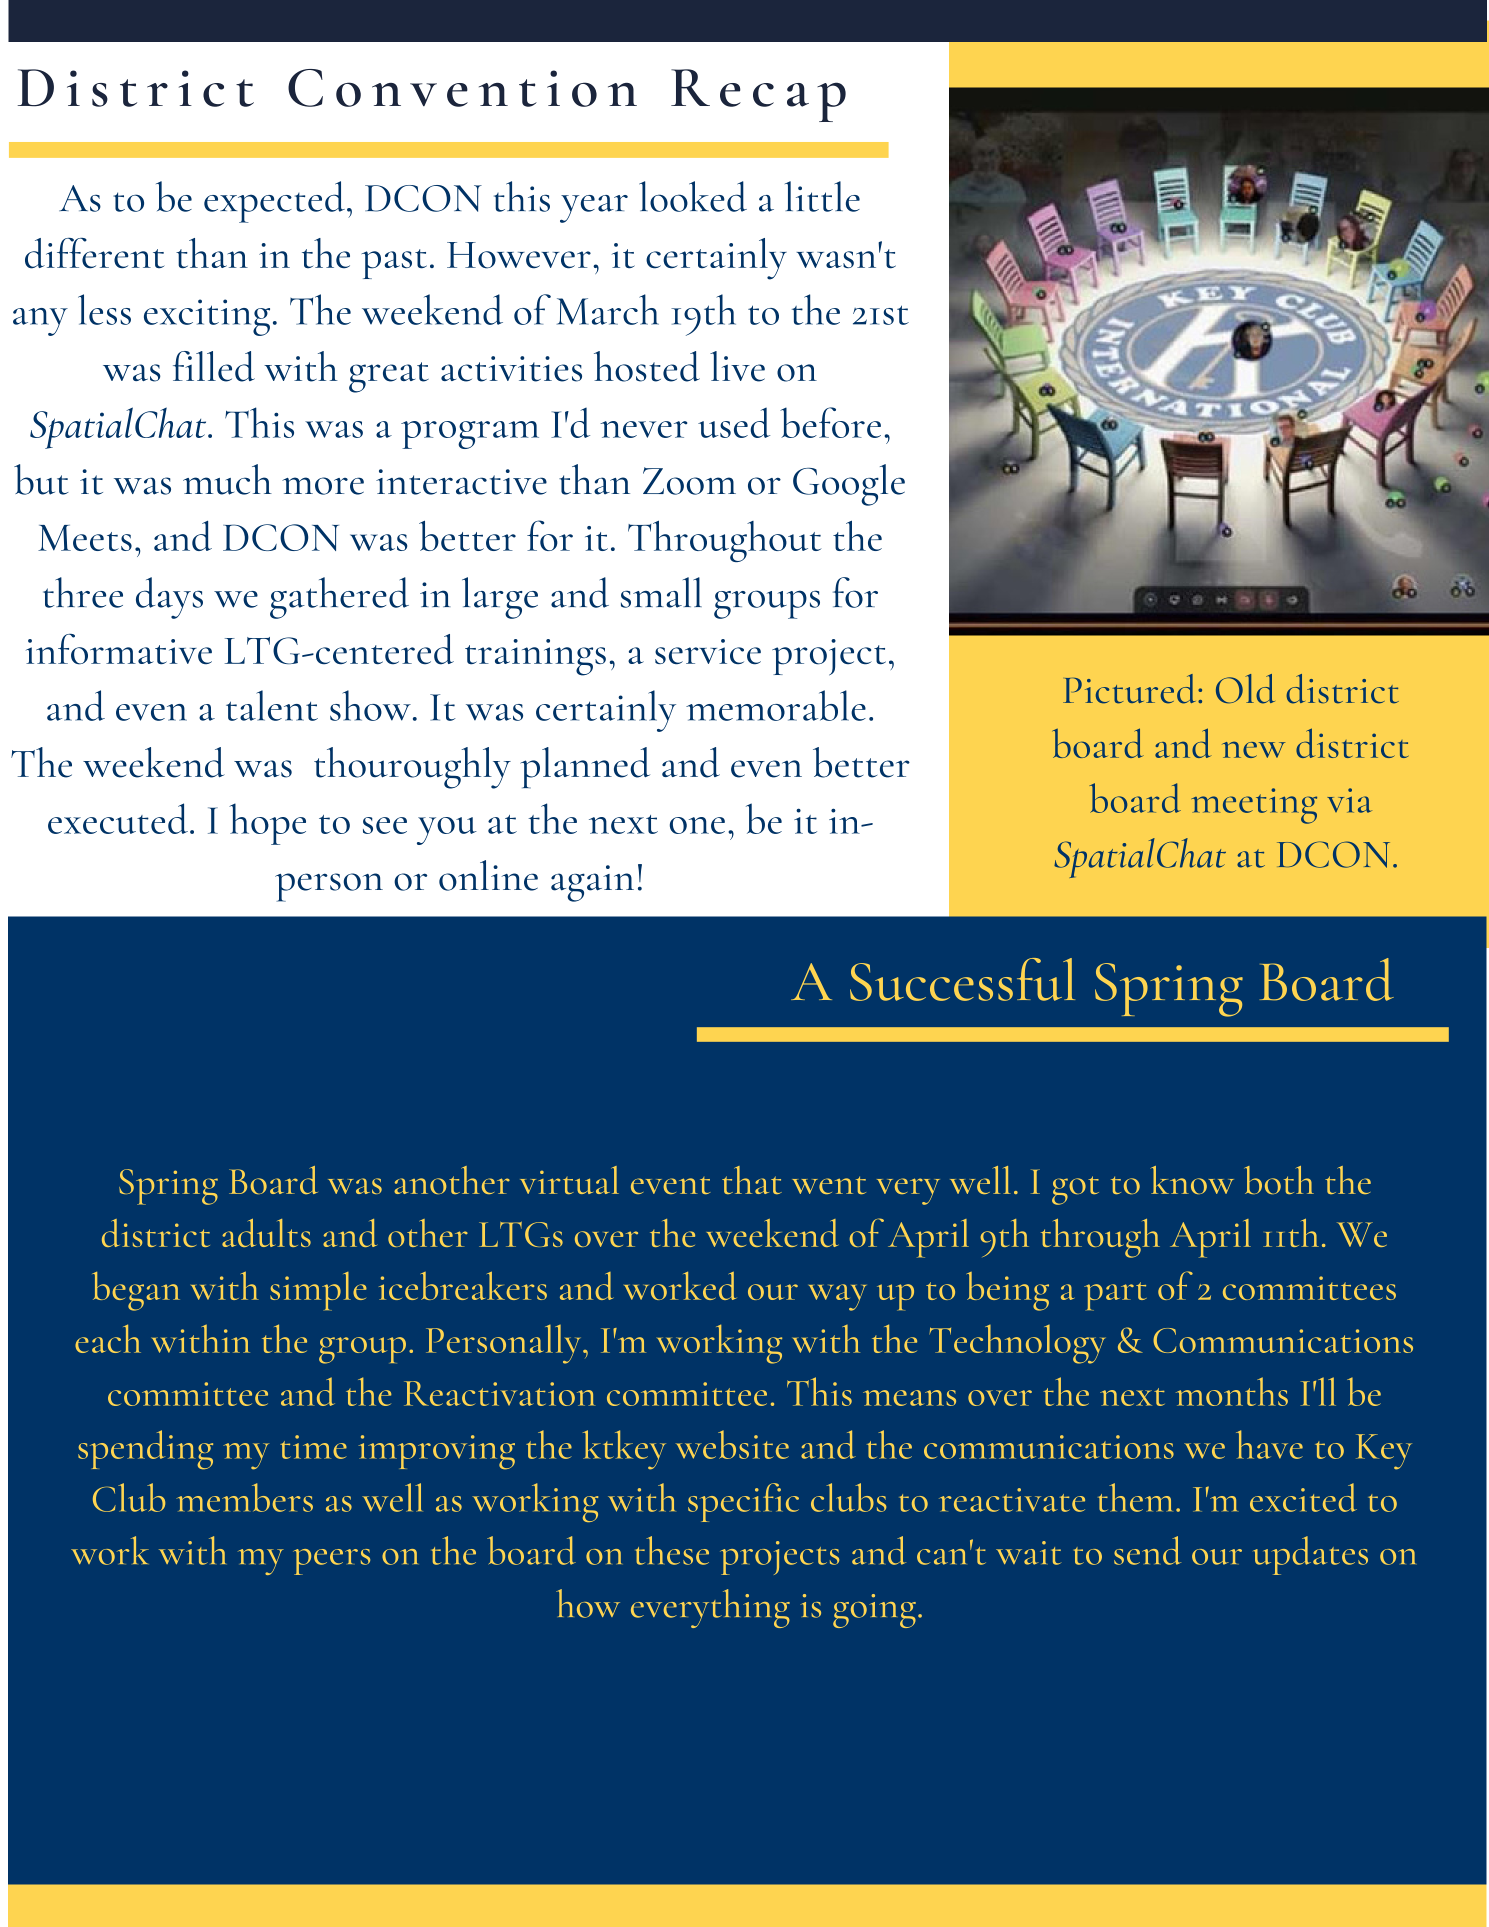 This image has width=1489, height=1927. I want to click on Old, so click(1245, 689).
